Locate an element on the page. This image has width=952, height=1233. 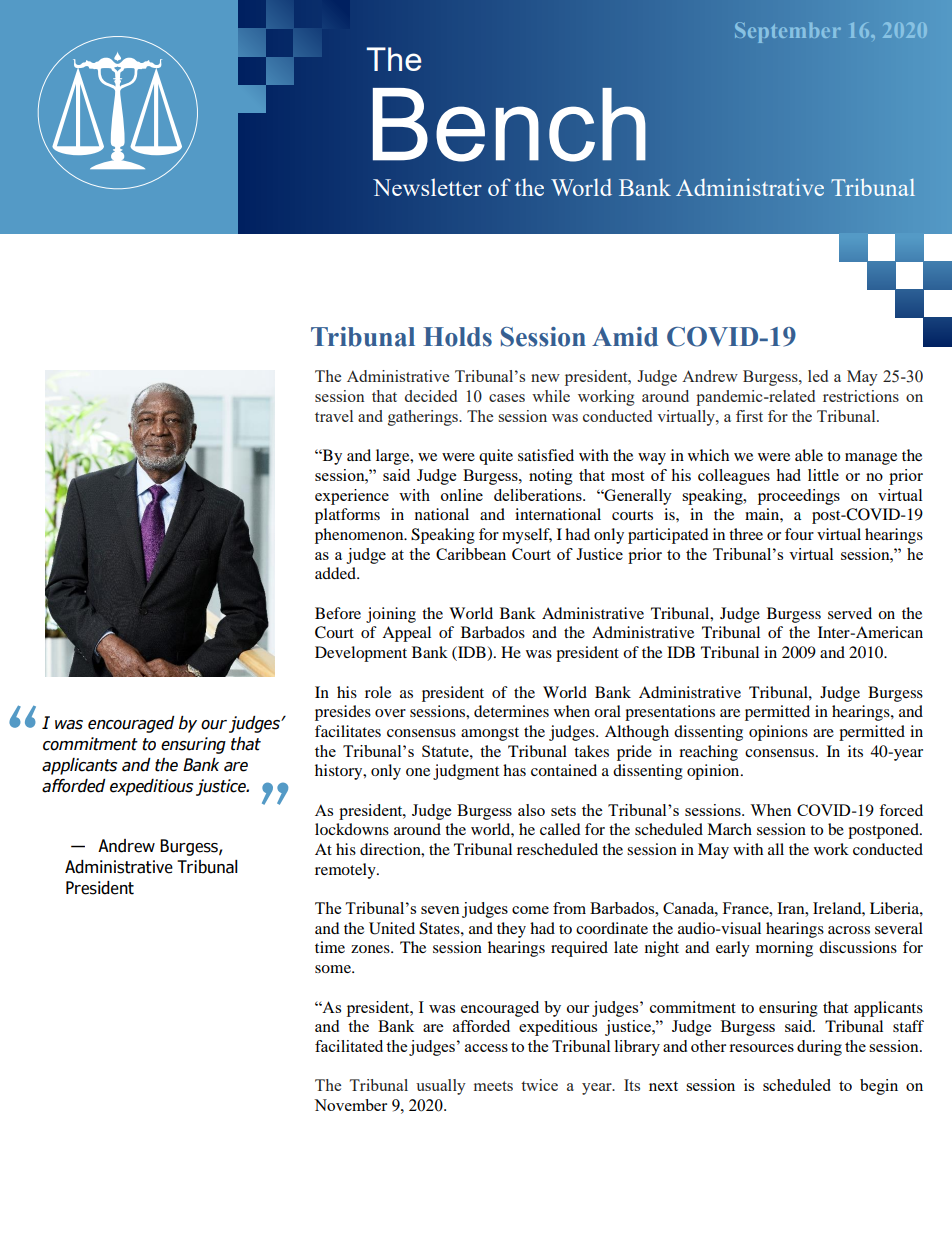
joining is located at coordinates (391, 615).
